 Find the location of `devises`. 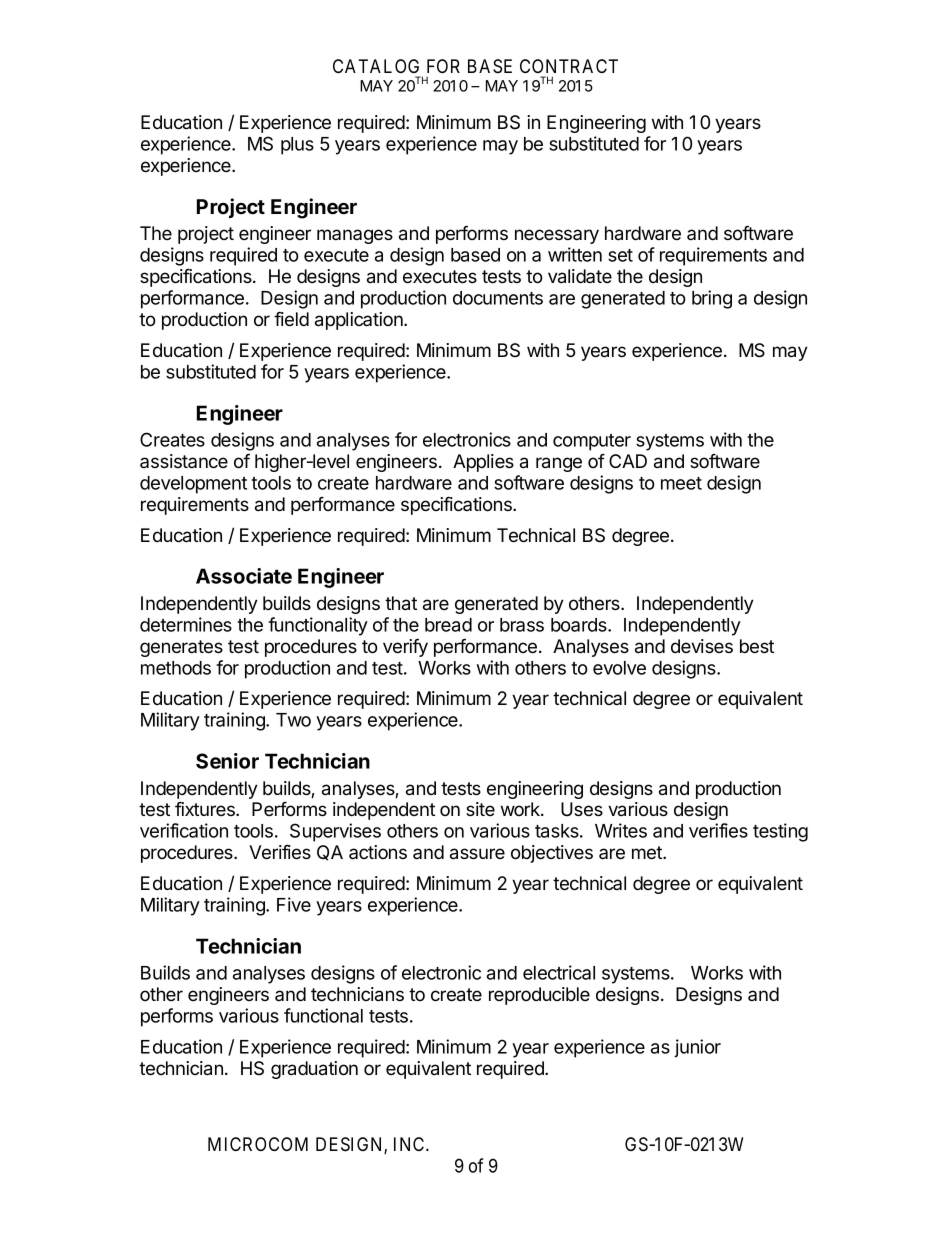

devises is located at coordinates (702, 646).
